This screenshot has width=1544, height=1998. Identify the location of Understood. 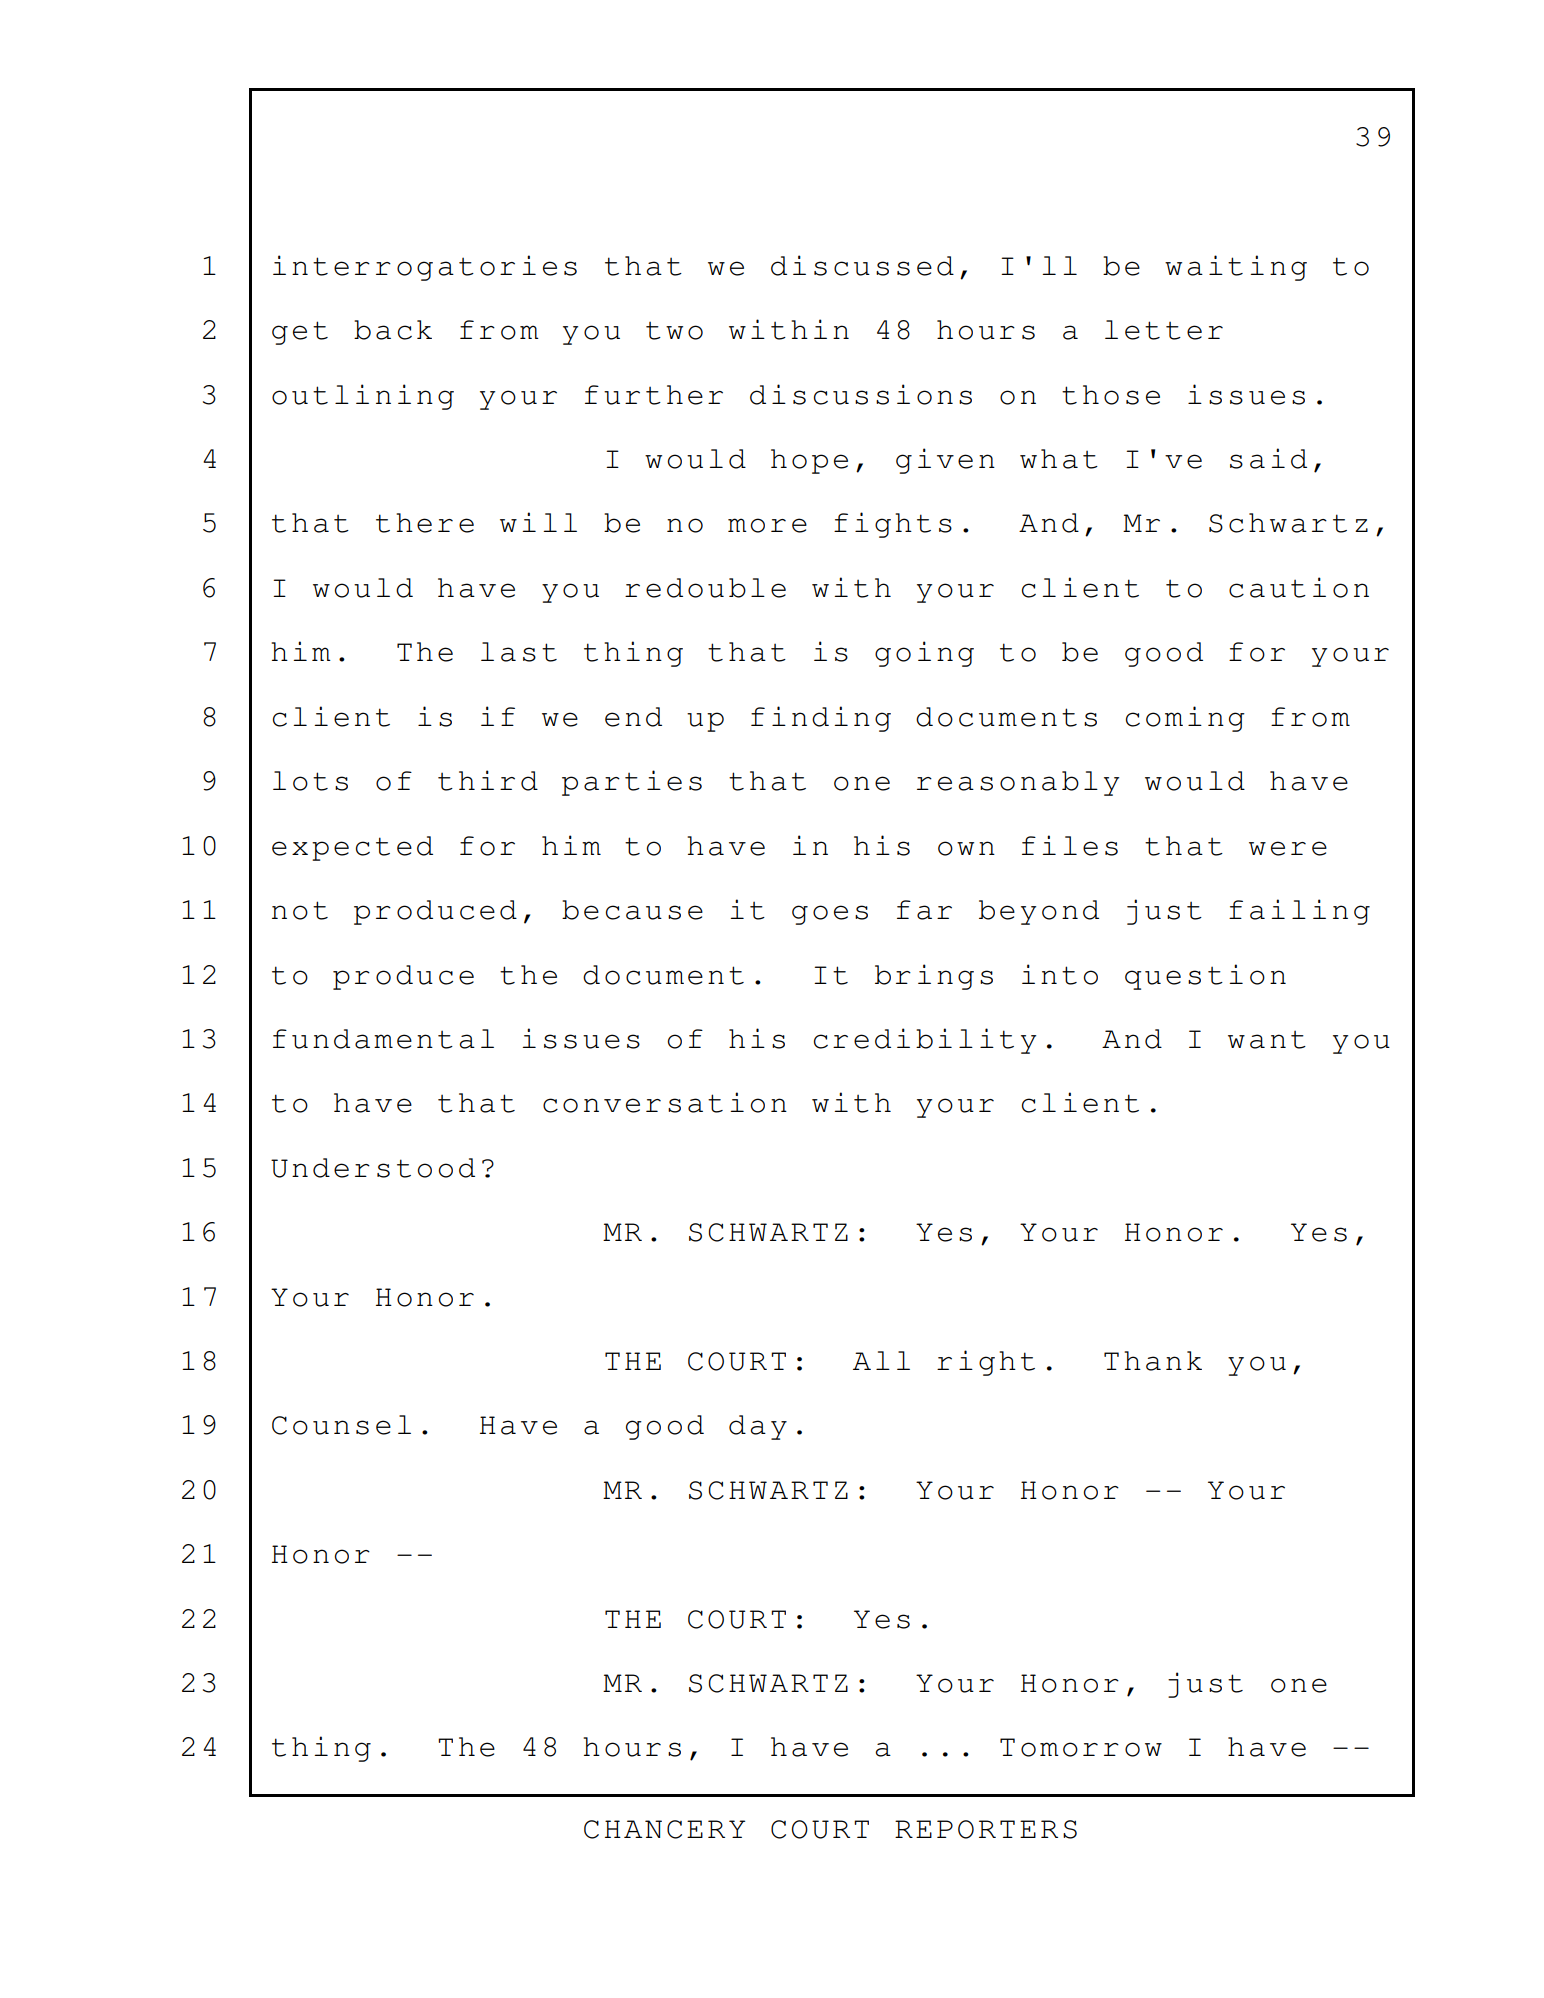
(373, 1168).
